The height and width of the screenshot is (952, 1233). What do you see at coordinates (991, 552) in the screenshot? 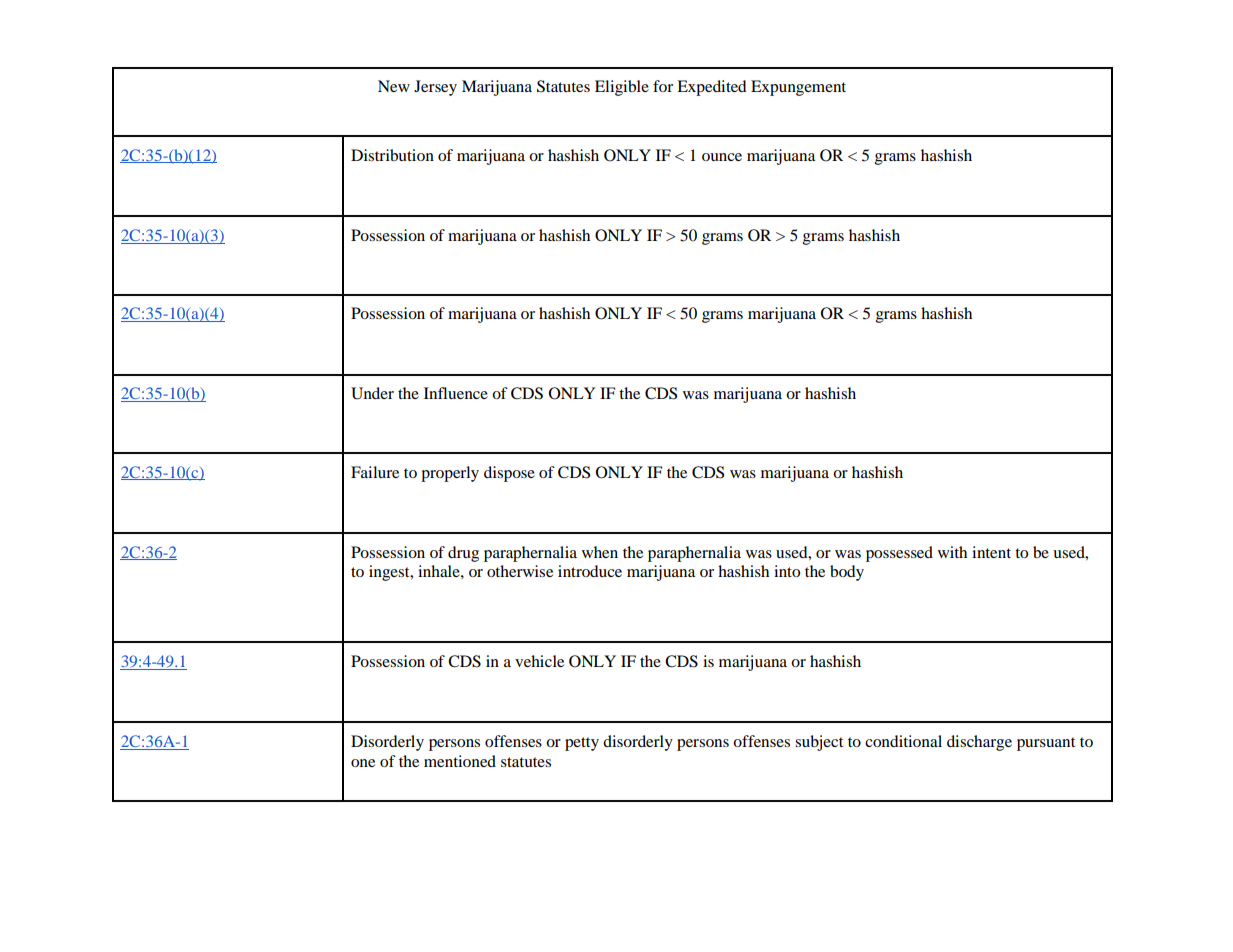
I see `intent` at bounding box center [991, 552].
